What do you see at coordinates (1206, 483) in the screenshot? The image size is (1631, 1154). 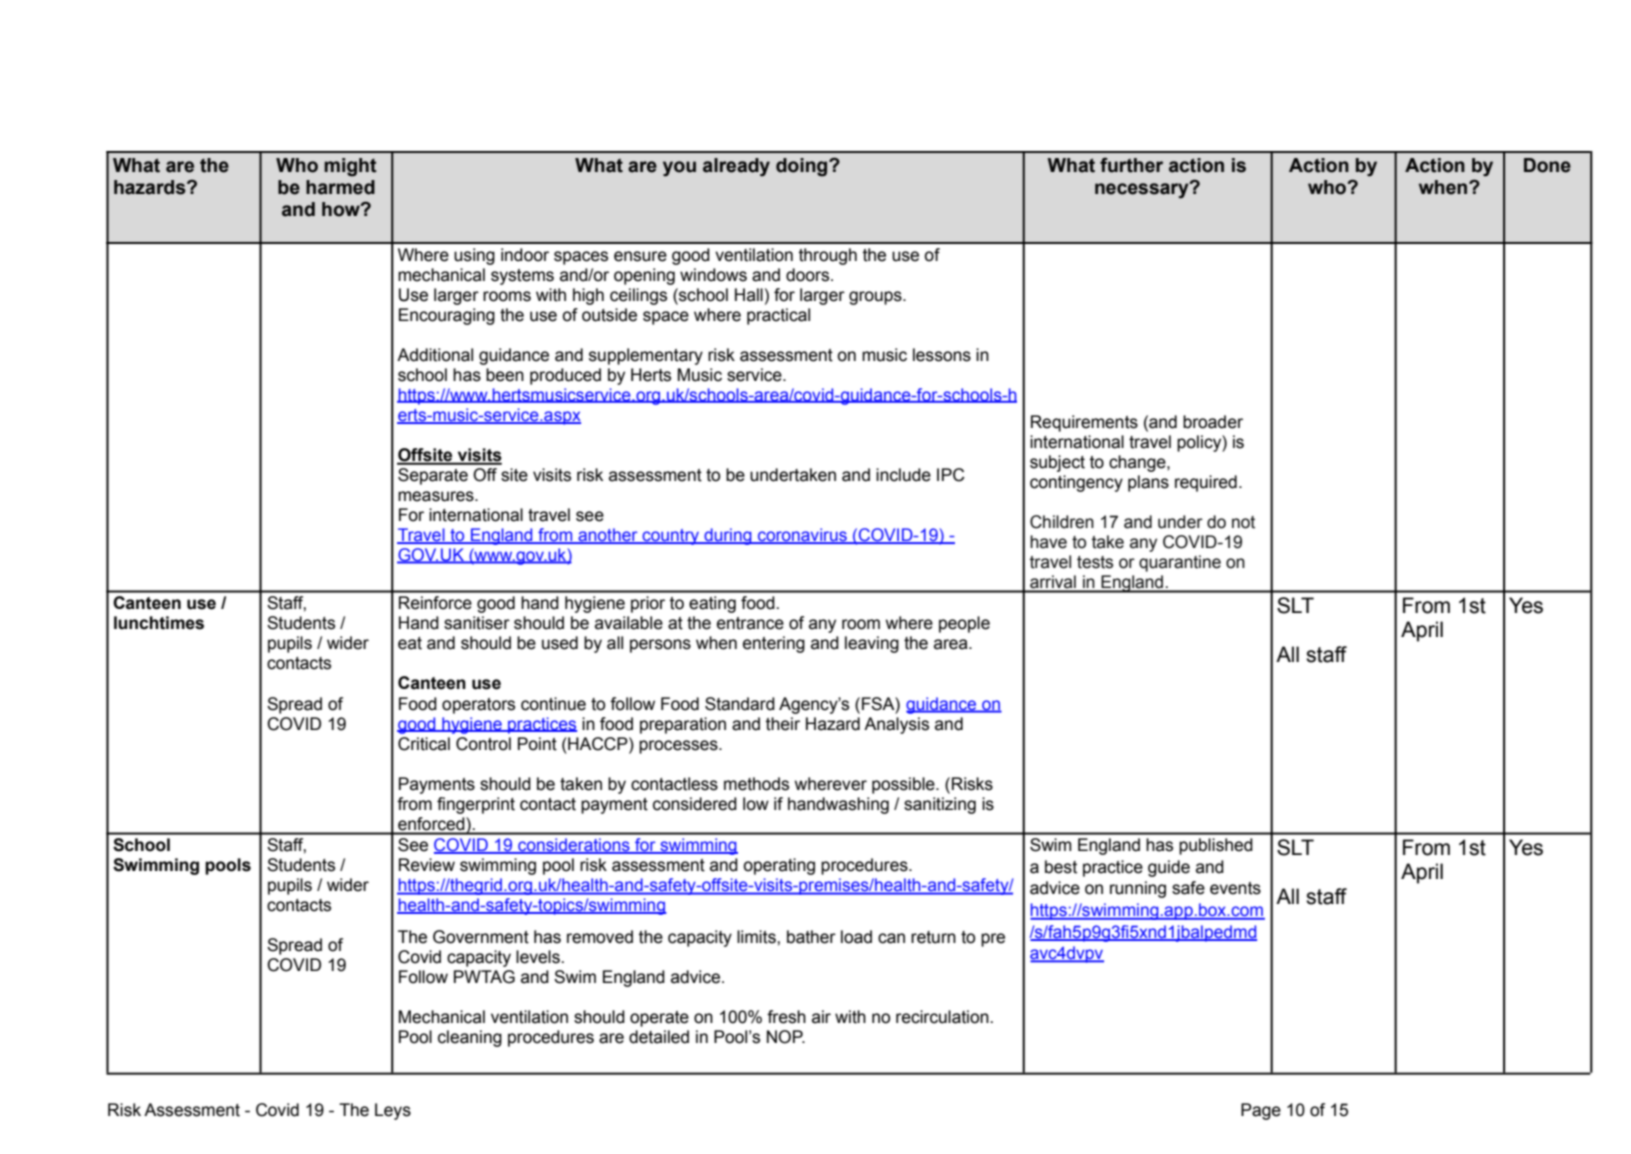 I see `required` at bounding box center [1206, 483].
